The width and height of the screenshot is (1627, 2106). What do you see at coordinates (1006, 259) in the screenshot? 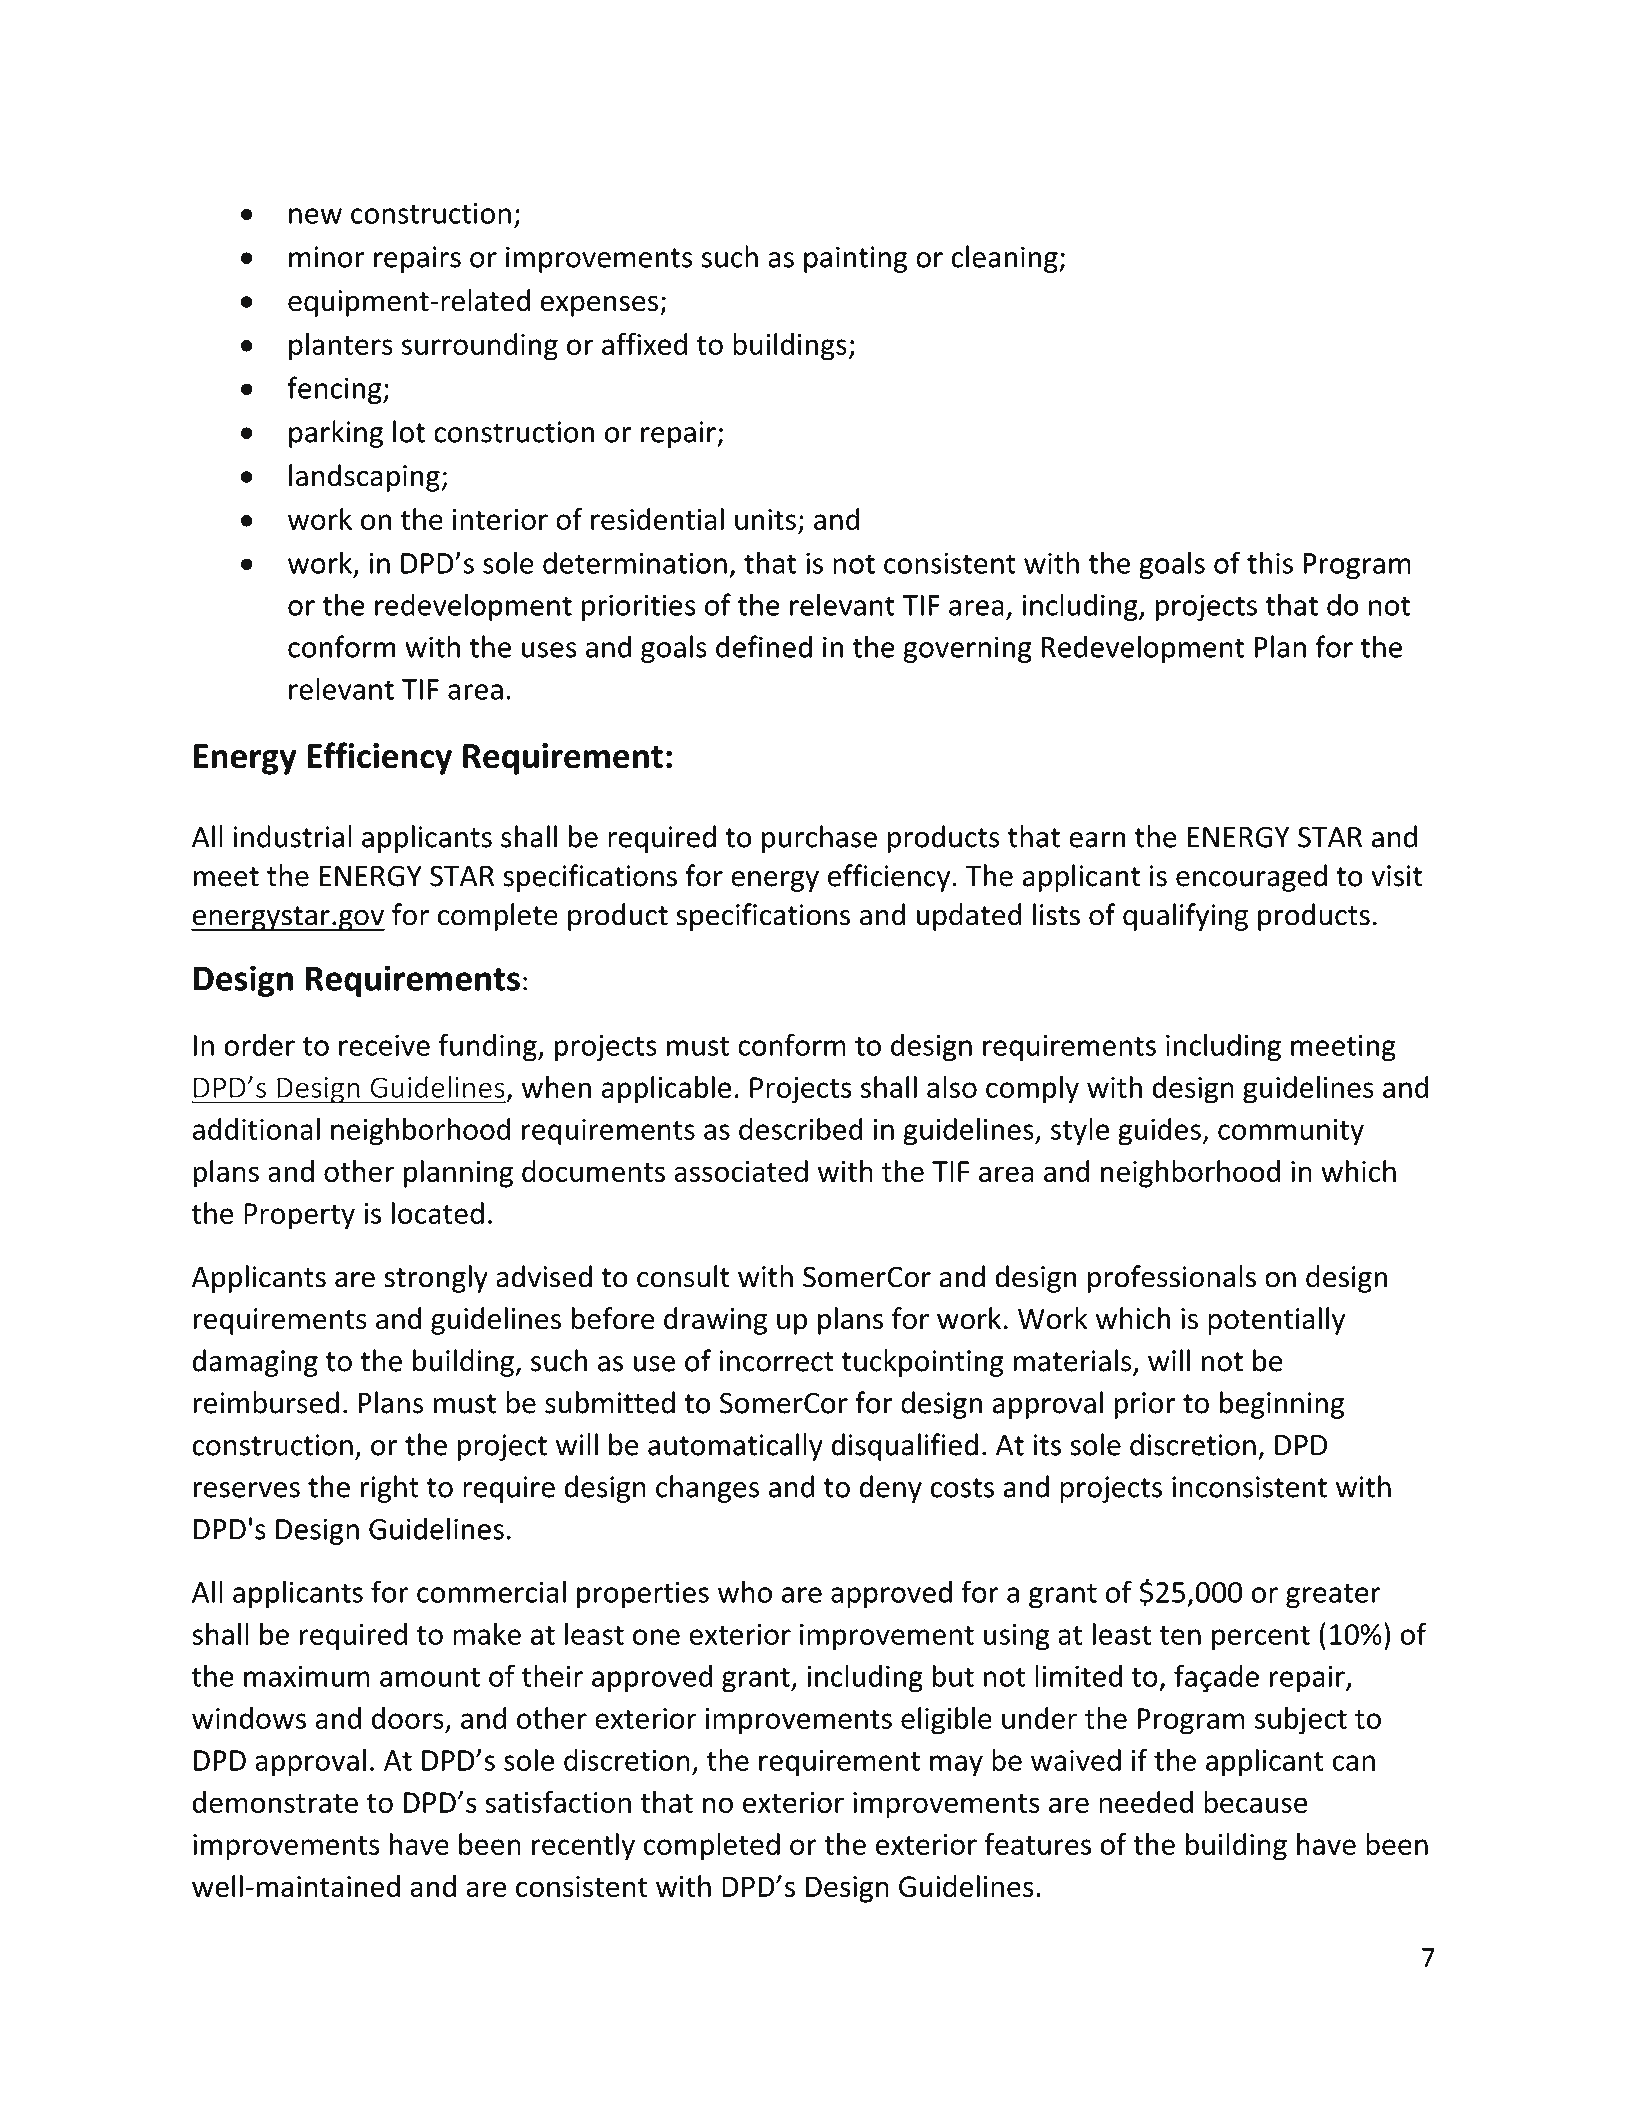
I see `cleaning` at bounding box center [1006, 259].
